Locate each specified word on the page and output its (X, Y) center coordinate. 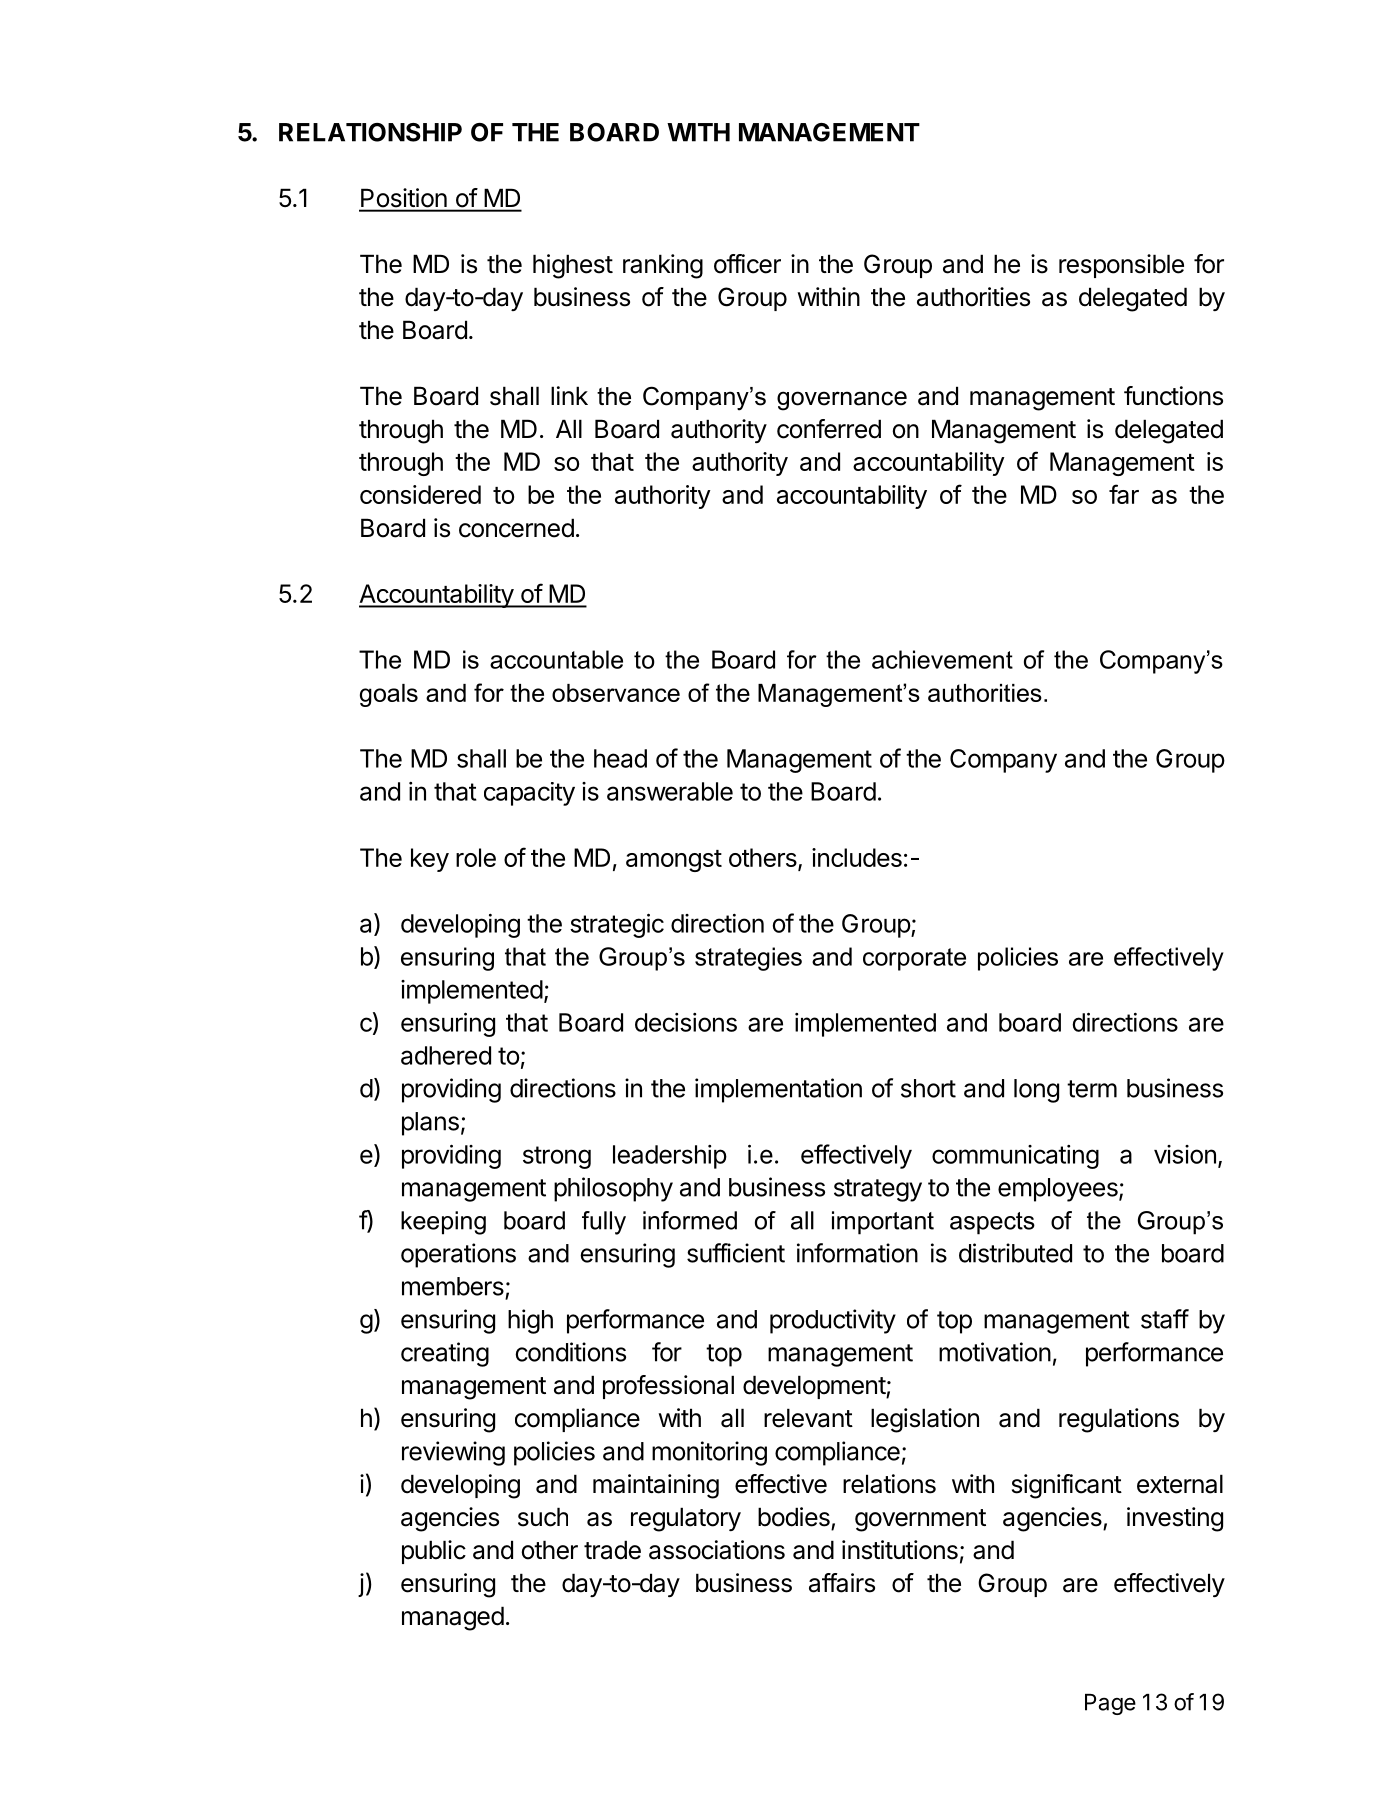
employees (1059, 1190)
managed (453, 1618)
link (569, 395)
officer (747, 264)
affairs (842, 1583)
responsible (1121, 266)
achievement (942, 659)
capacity (529, 794)
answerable (670, 791)
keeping (443, 1223)
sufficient (736, 1253)
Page (1110, 1704)
